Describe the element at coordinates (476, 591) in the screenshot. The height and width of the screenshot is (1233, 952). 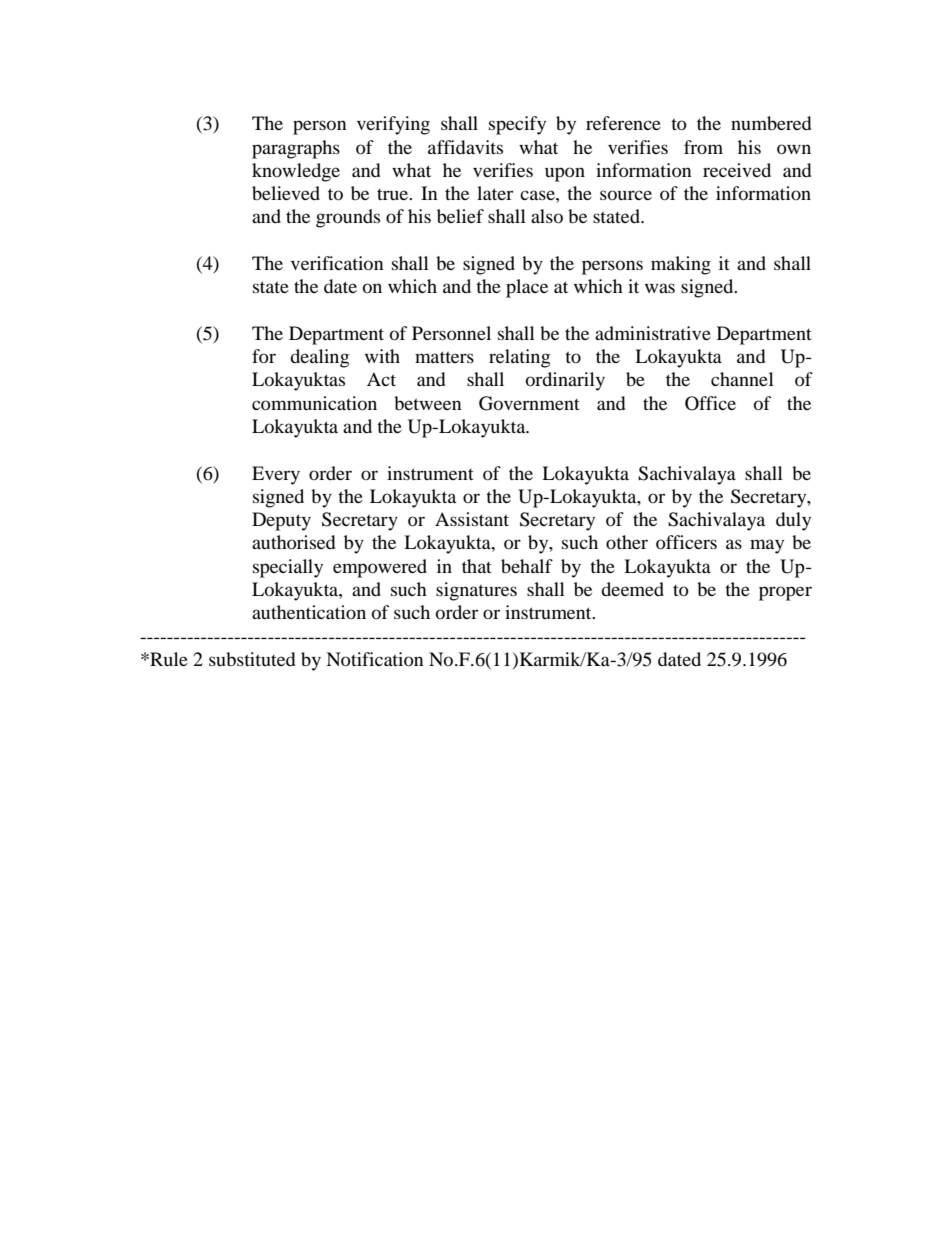
I see `signatures` at that location.
